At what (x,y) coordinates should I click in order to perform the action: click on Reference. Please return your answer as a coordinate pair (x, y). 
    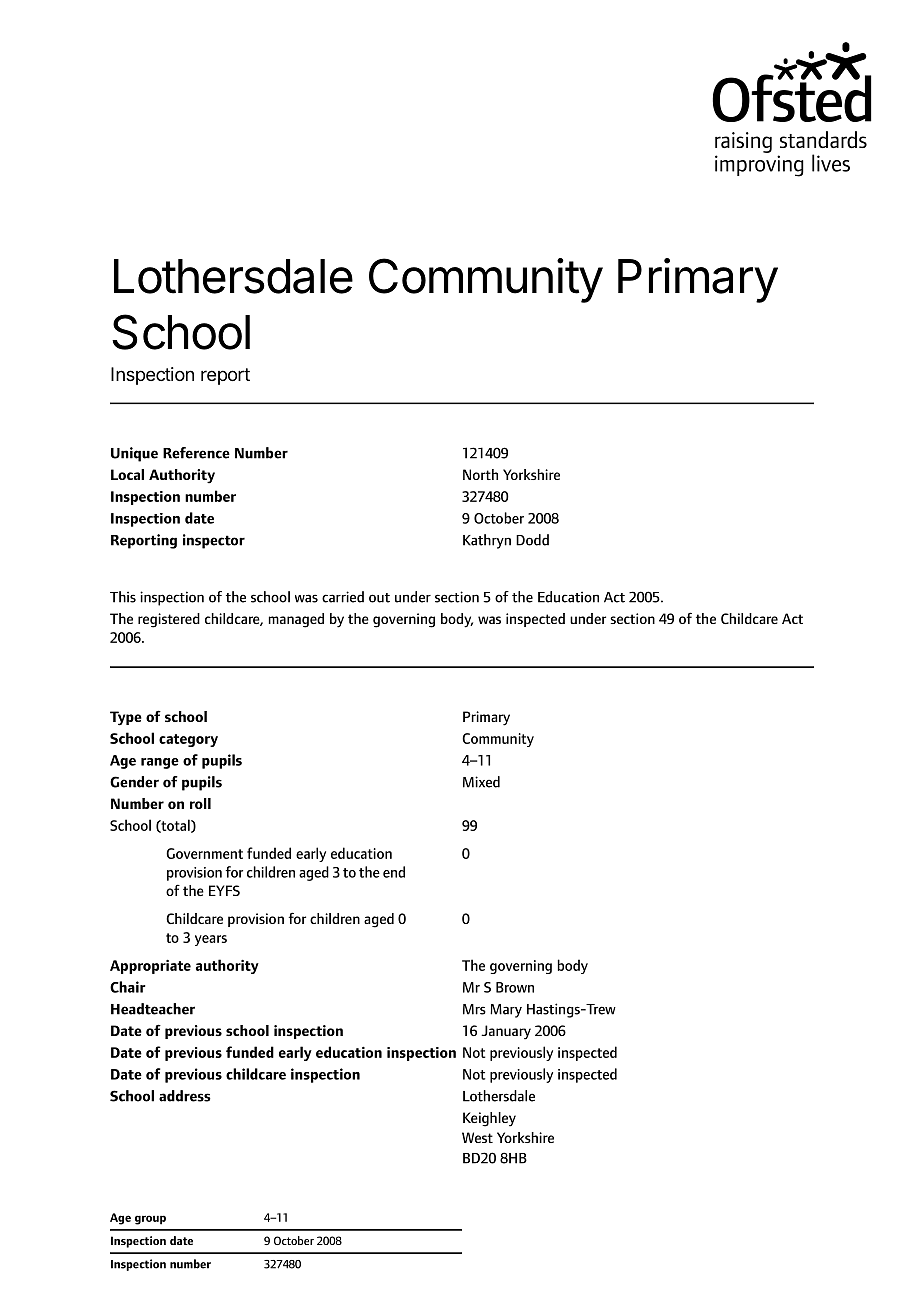
    Looking at the image, I should click on (196, 453).
